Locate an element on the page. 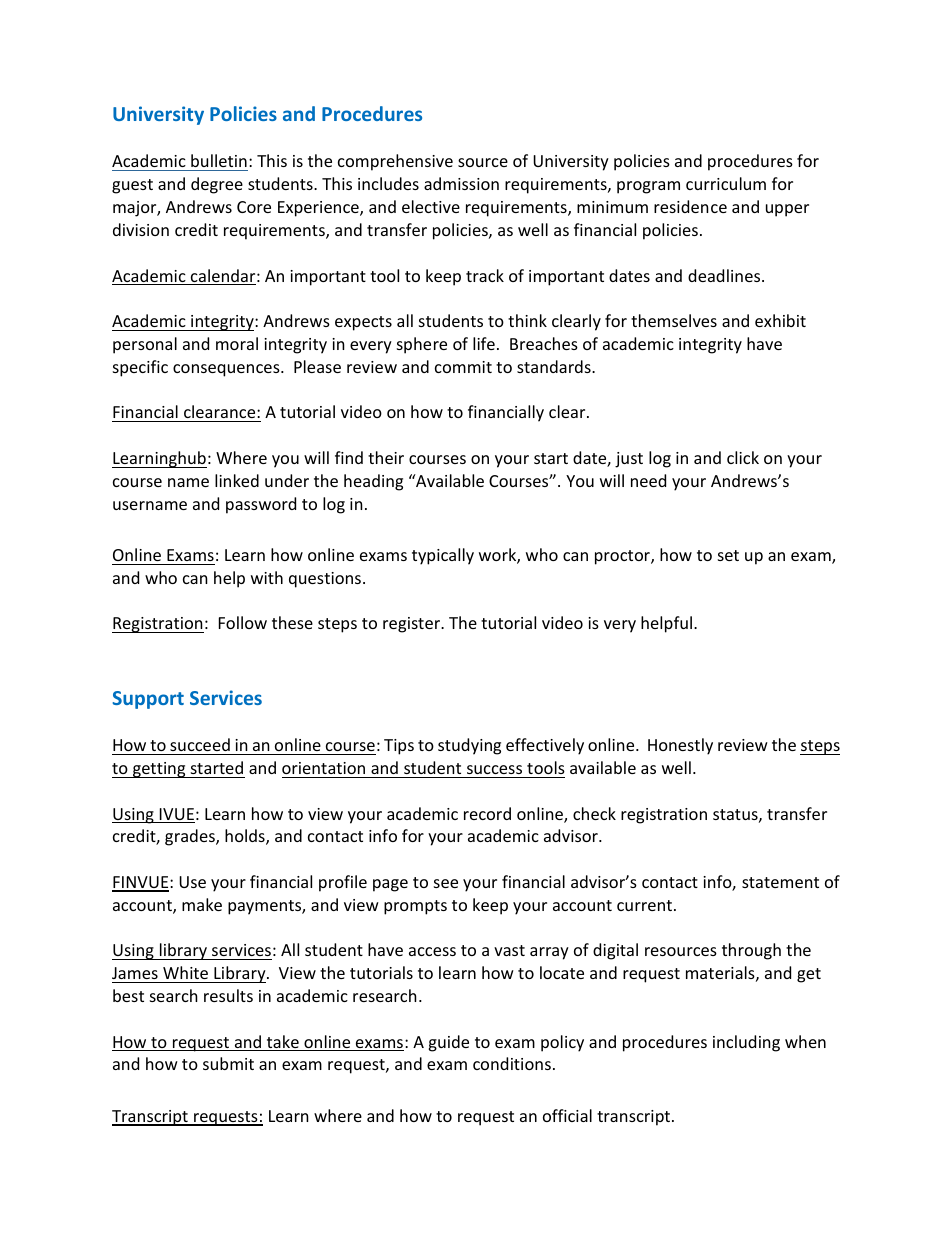 Image resolution: width=952 pixels, height=1233 pixels. set is located at coordinates (728, 555).
